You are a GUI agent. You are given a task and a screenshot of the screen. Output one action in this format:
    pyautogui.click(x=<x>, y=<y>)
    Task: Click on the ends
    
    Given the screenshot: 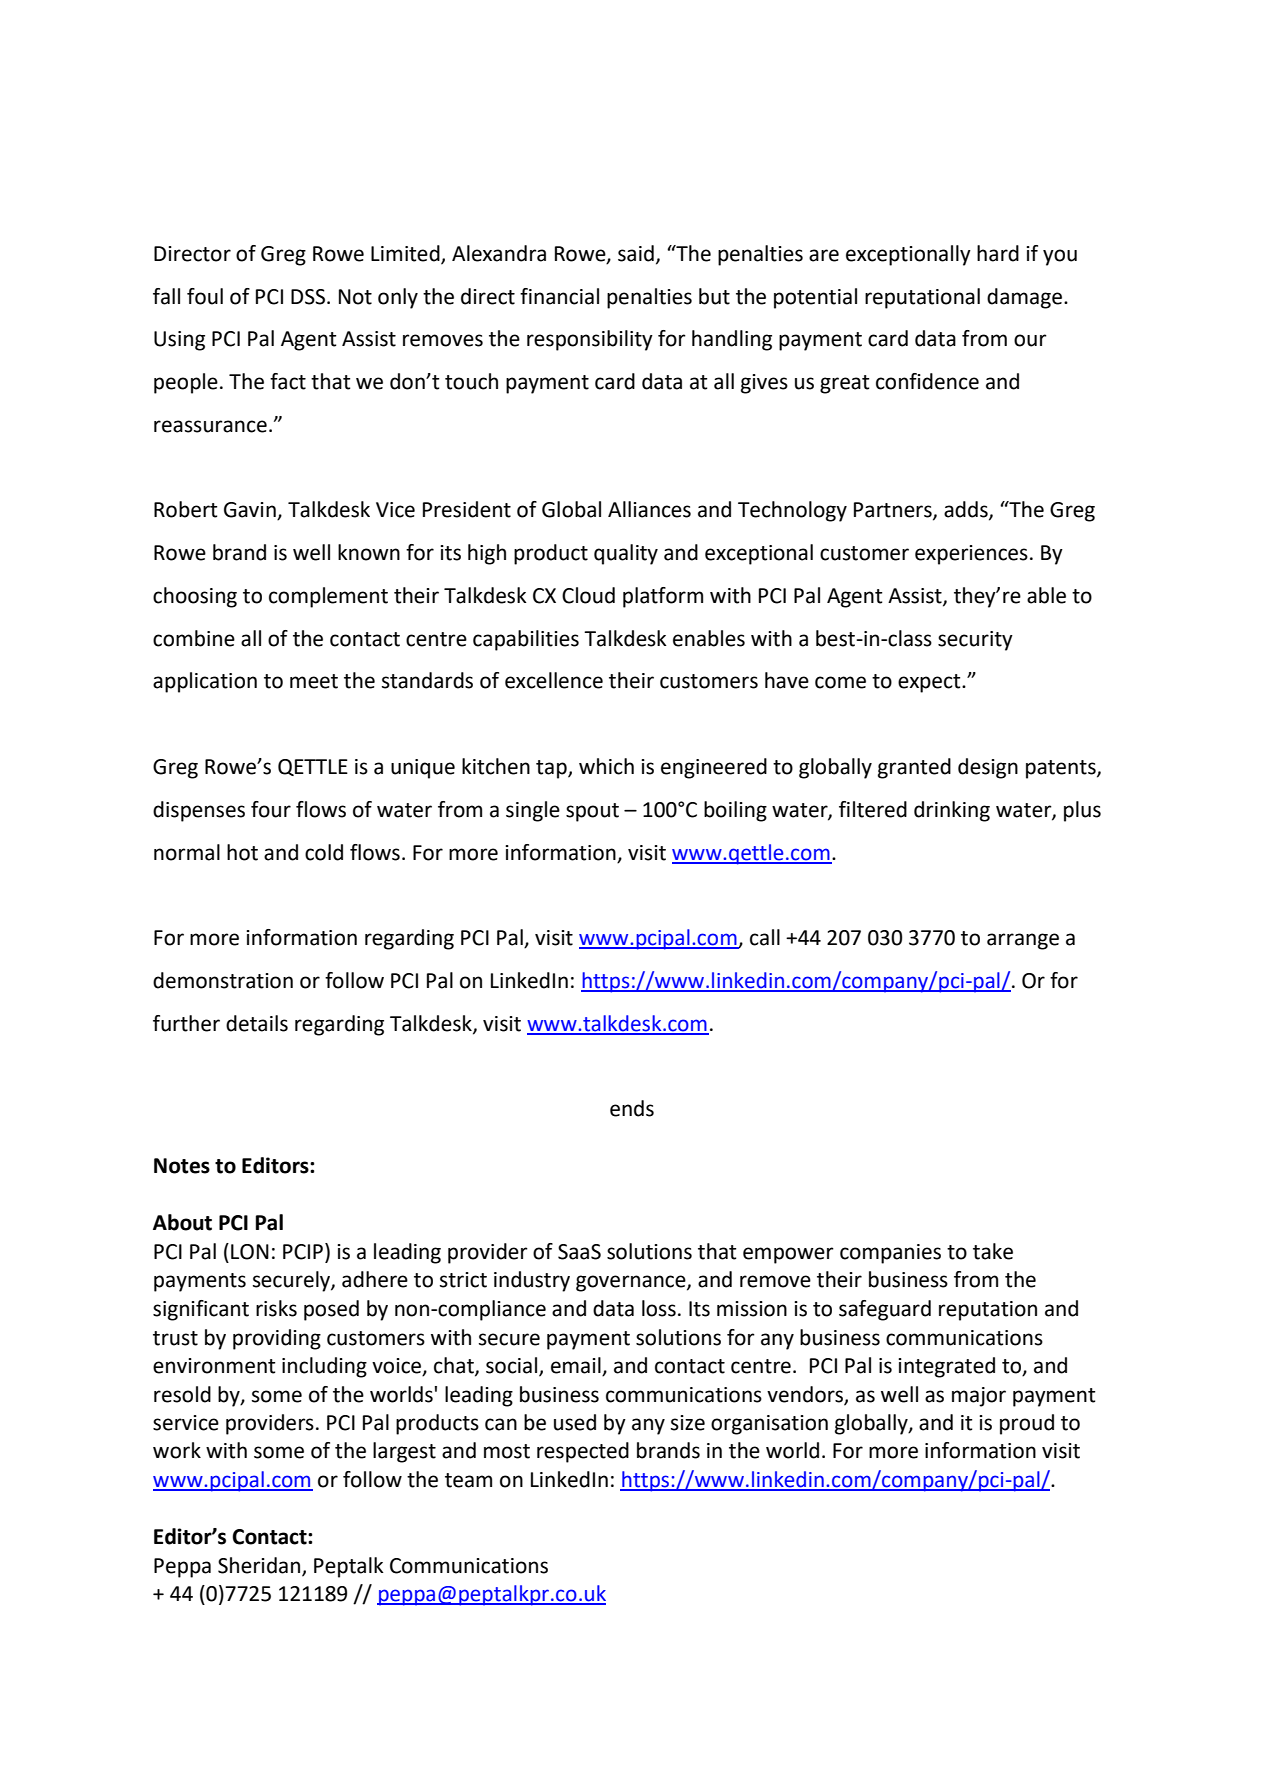 What is the action you would take?
    pyautogui.click(x=632, y=1108)
